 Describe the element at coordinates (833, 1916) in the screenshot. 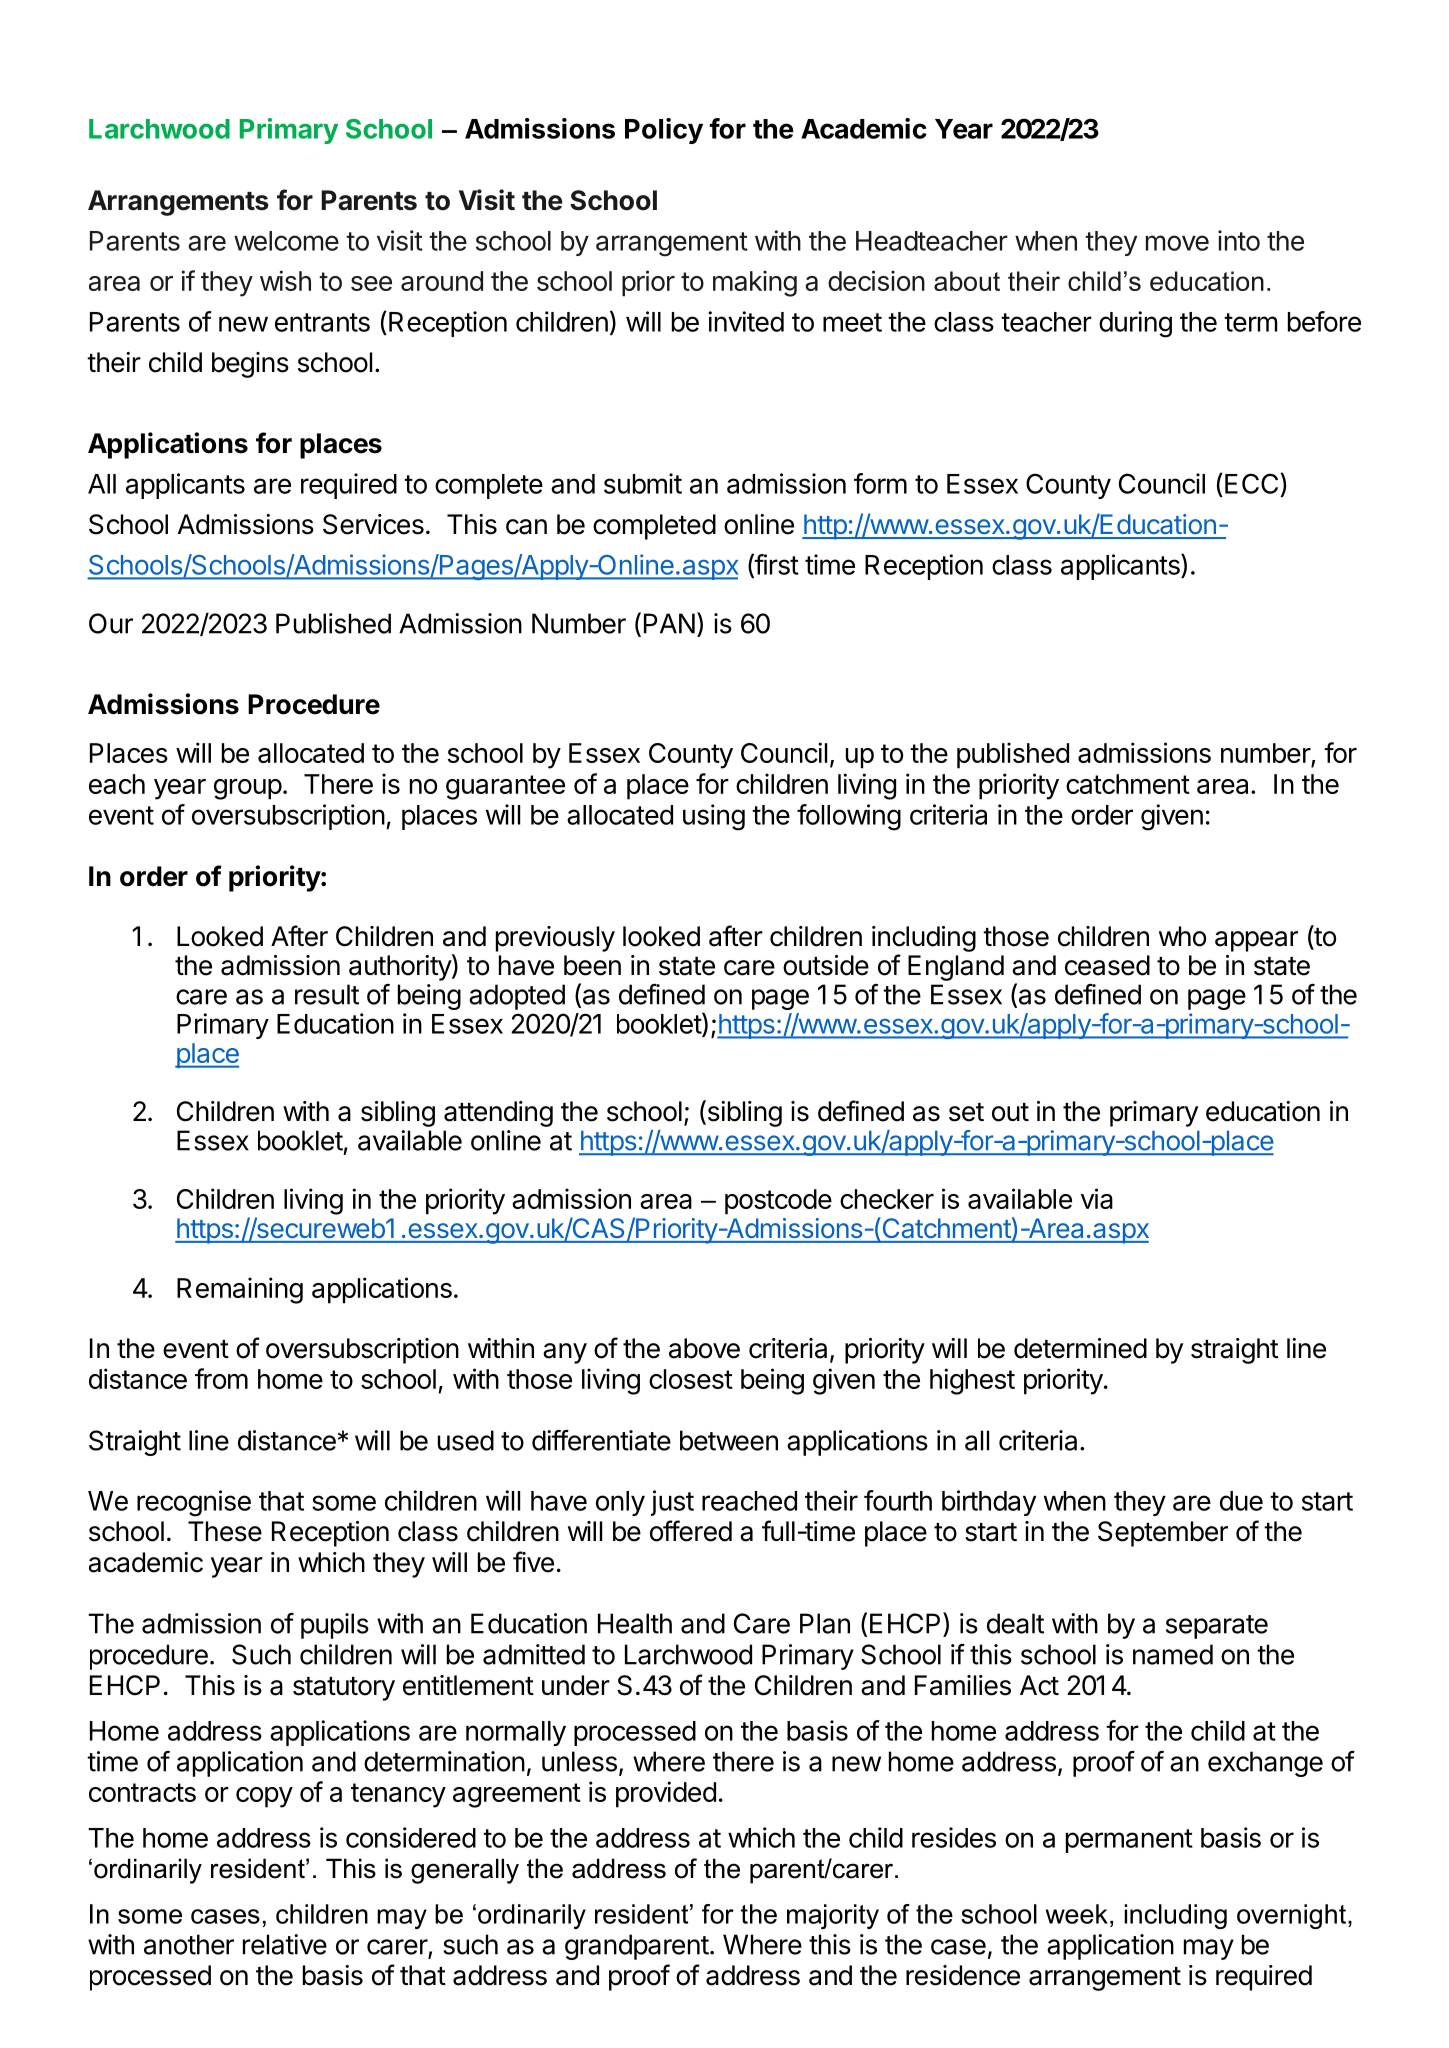

I see `majority` at that location.
